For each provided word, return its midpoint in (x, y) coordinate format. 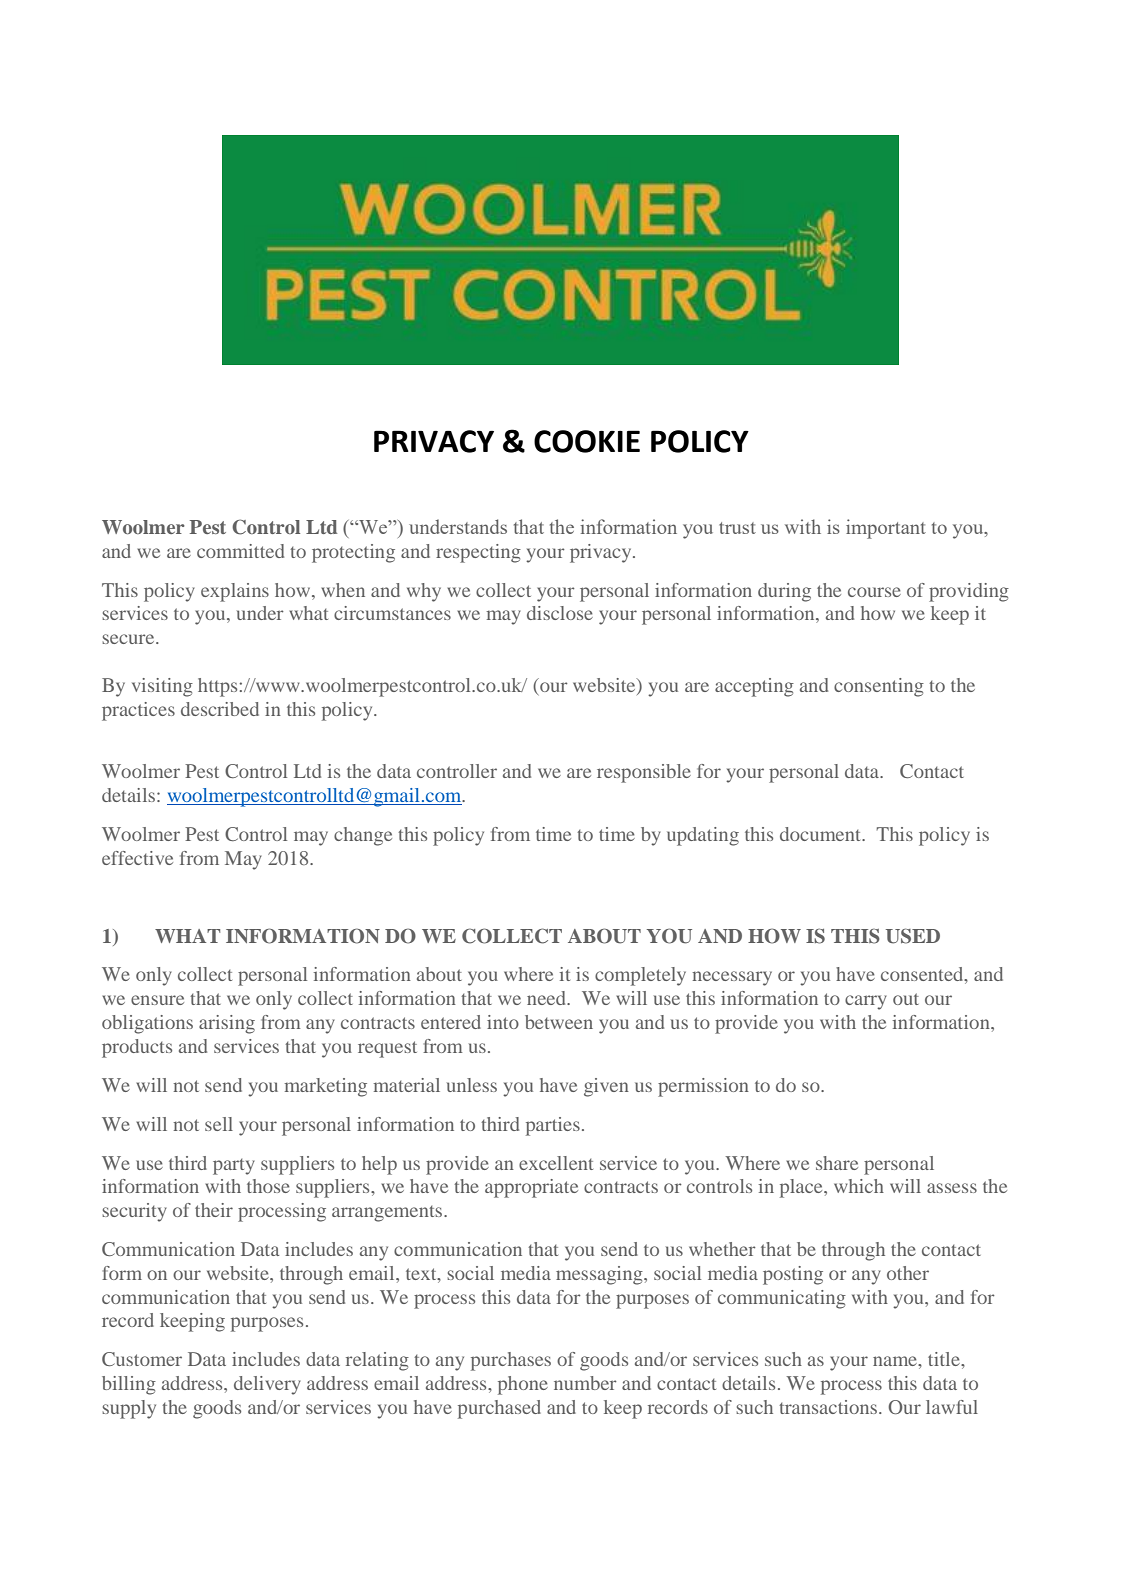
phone (523, 1385)
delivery (267, 1385)
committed (240, 551)
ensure (157, 1000)
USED (913, 936)
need (547, 998)
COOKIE (587, 441)
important (886, 529)
